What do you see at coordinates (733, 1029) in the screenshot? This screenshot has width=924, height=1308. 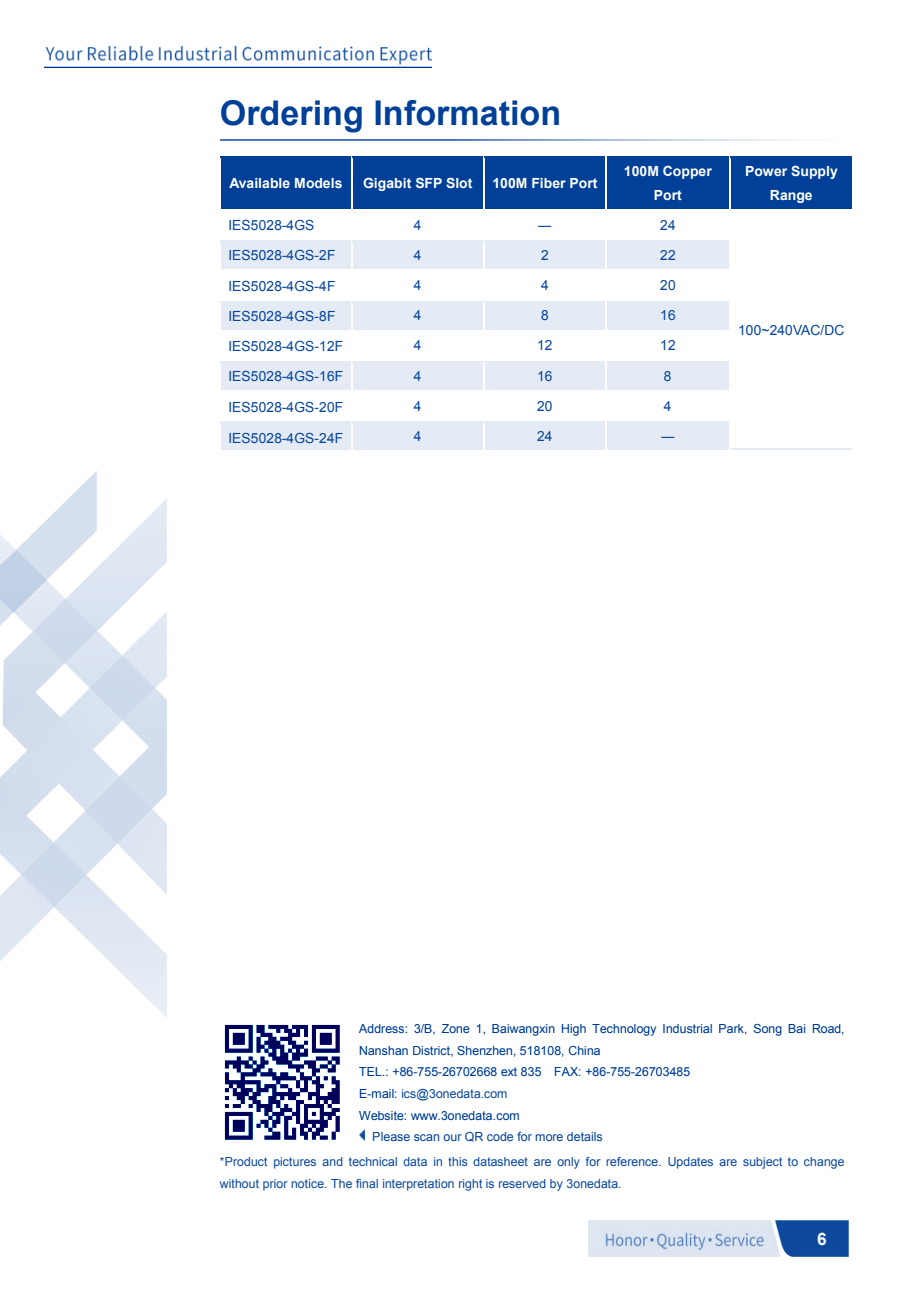 I see `Park` at bounding box center [733, 1029].
